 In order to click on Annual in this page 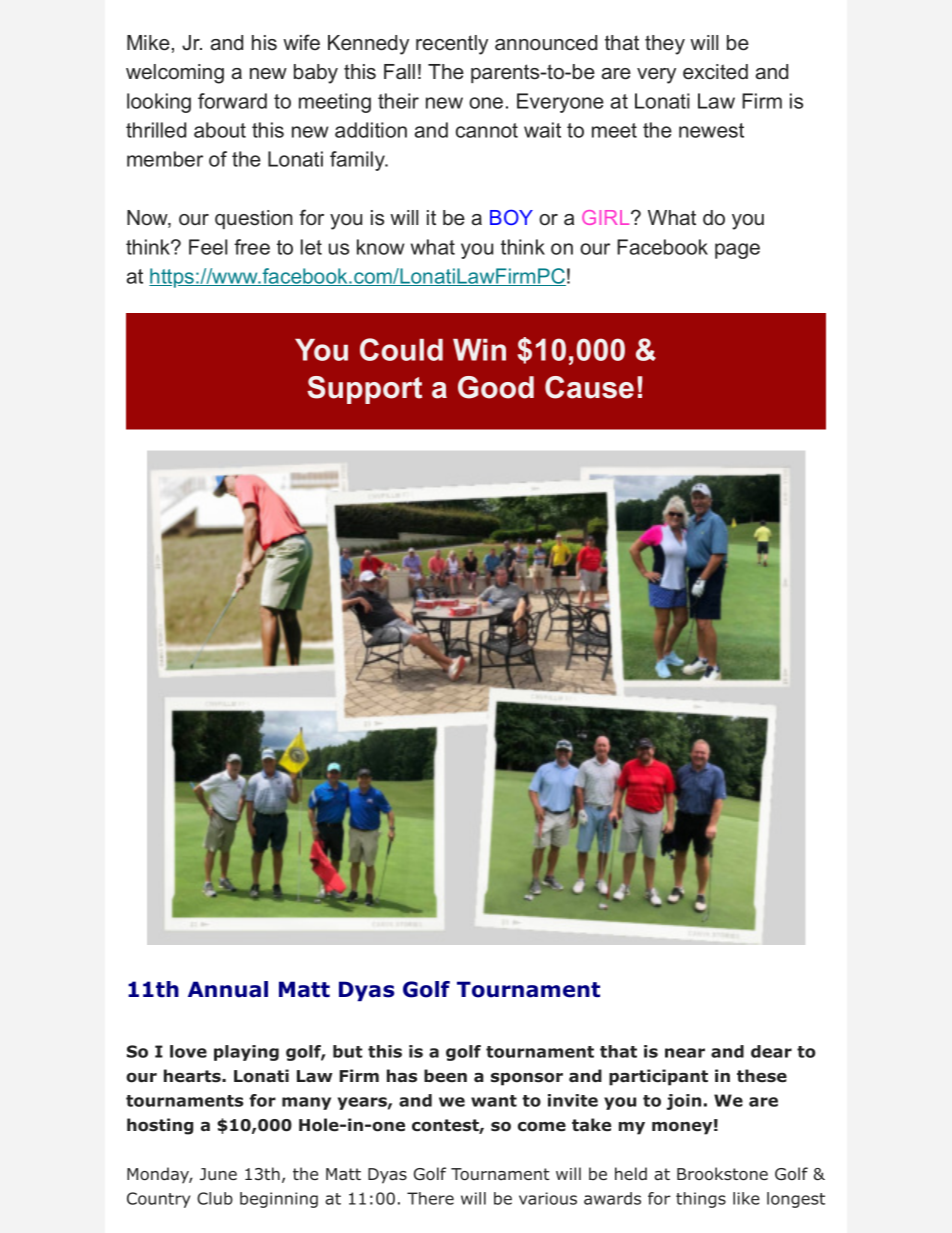, I will do `click(228, 989)`.
